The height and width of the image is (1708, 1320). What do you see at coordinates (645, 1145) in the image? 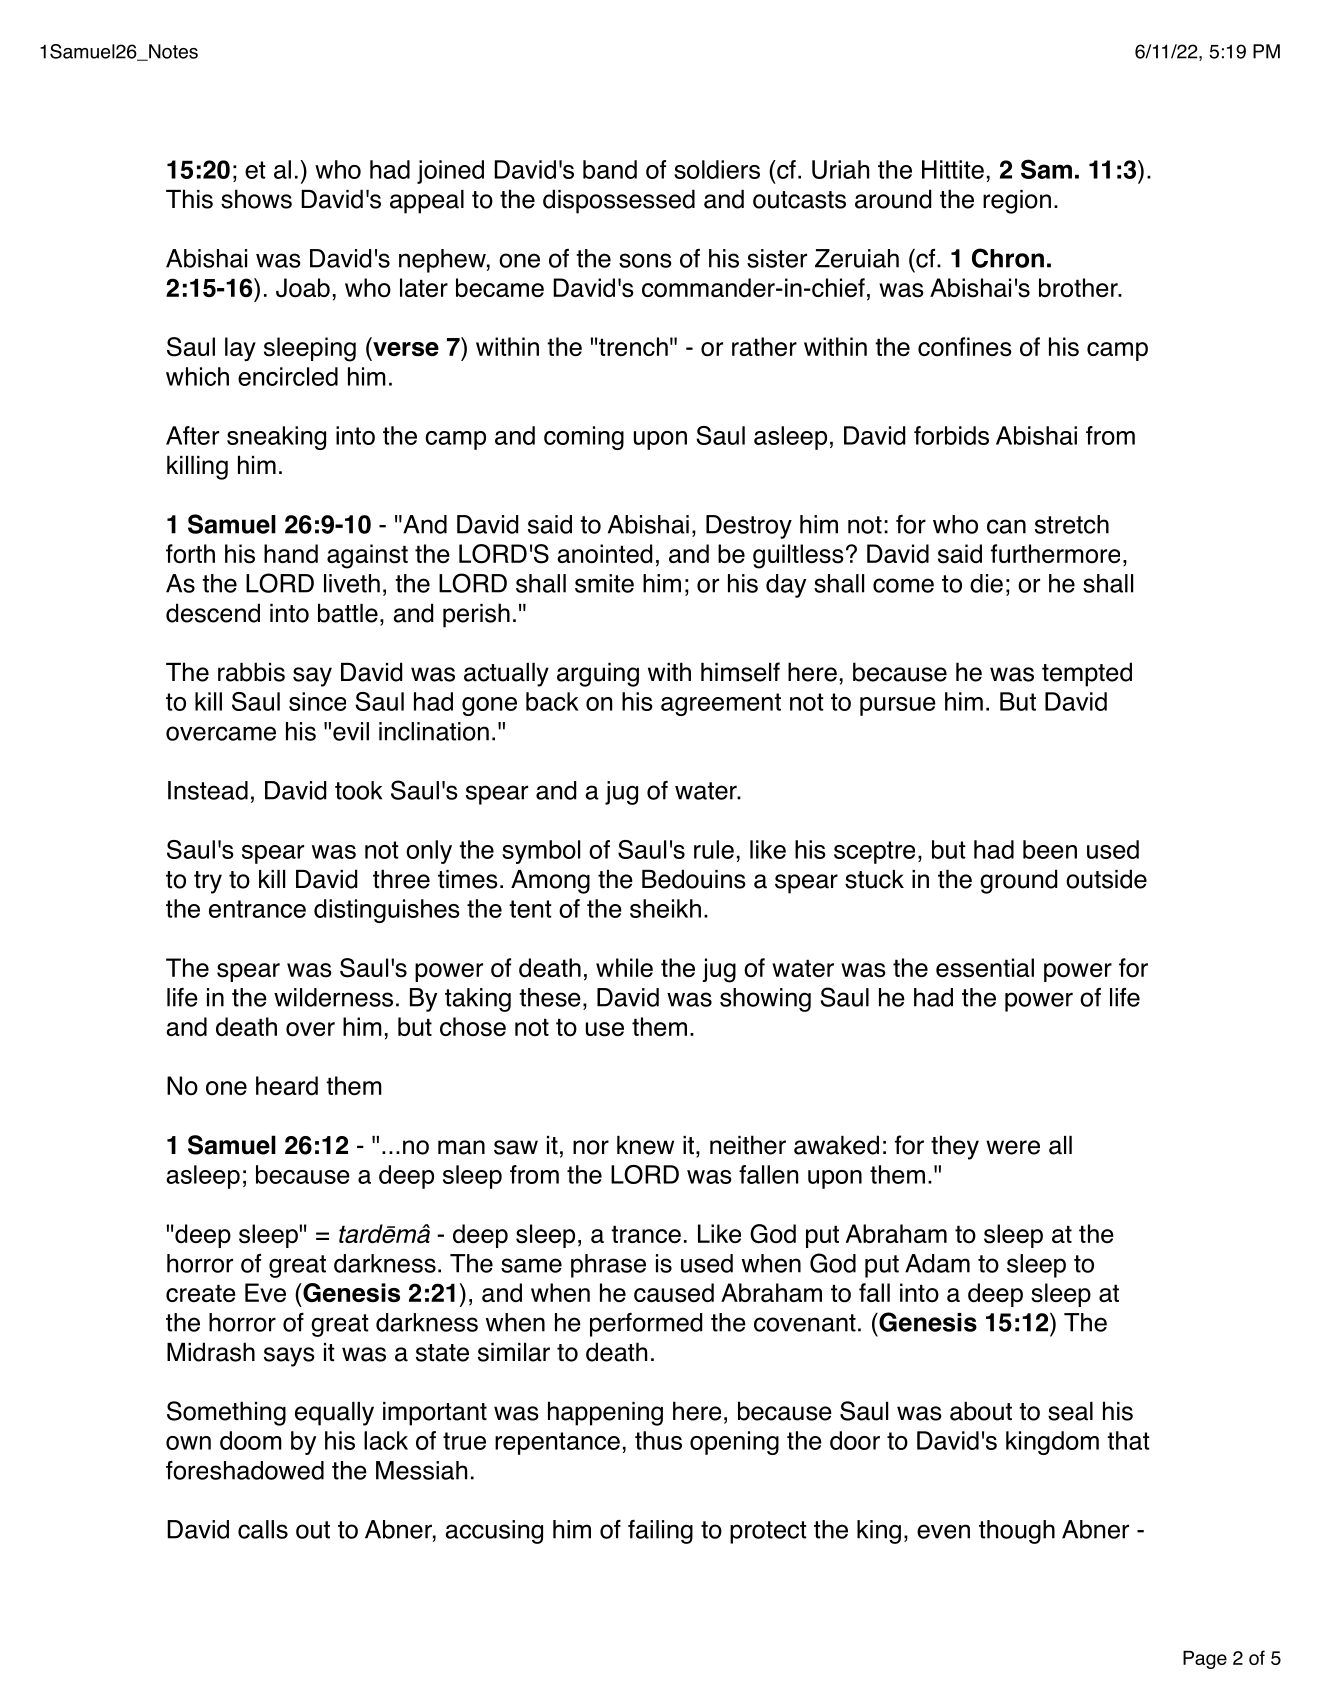
I see `knew` at bounding box center [645, 1145].
